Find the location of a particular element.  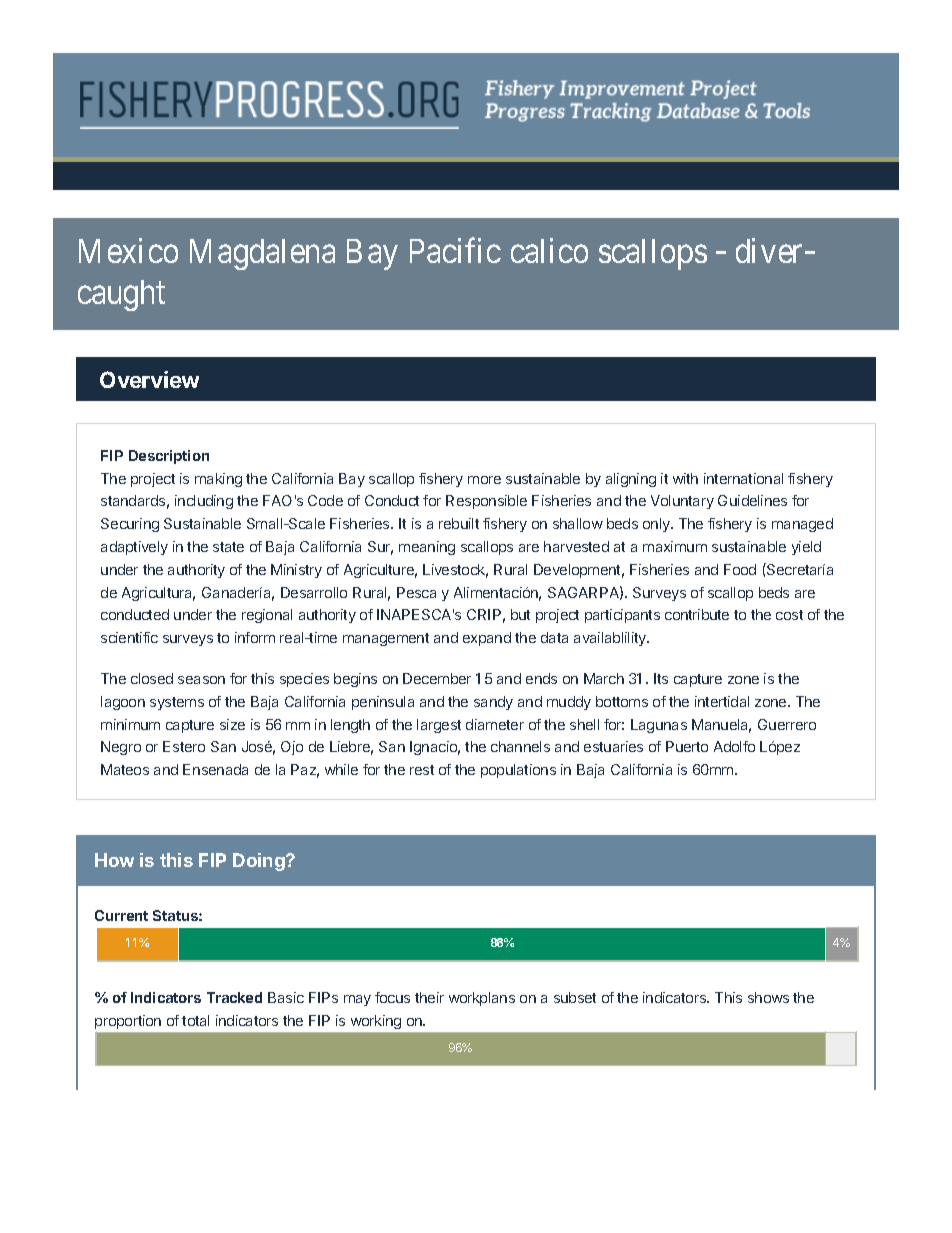

Tracked is located at coordinates (234, 997).
